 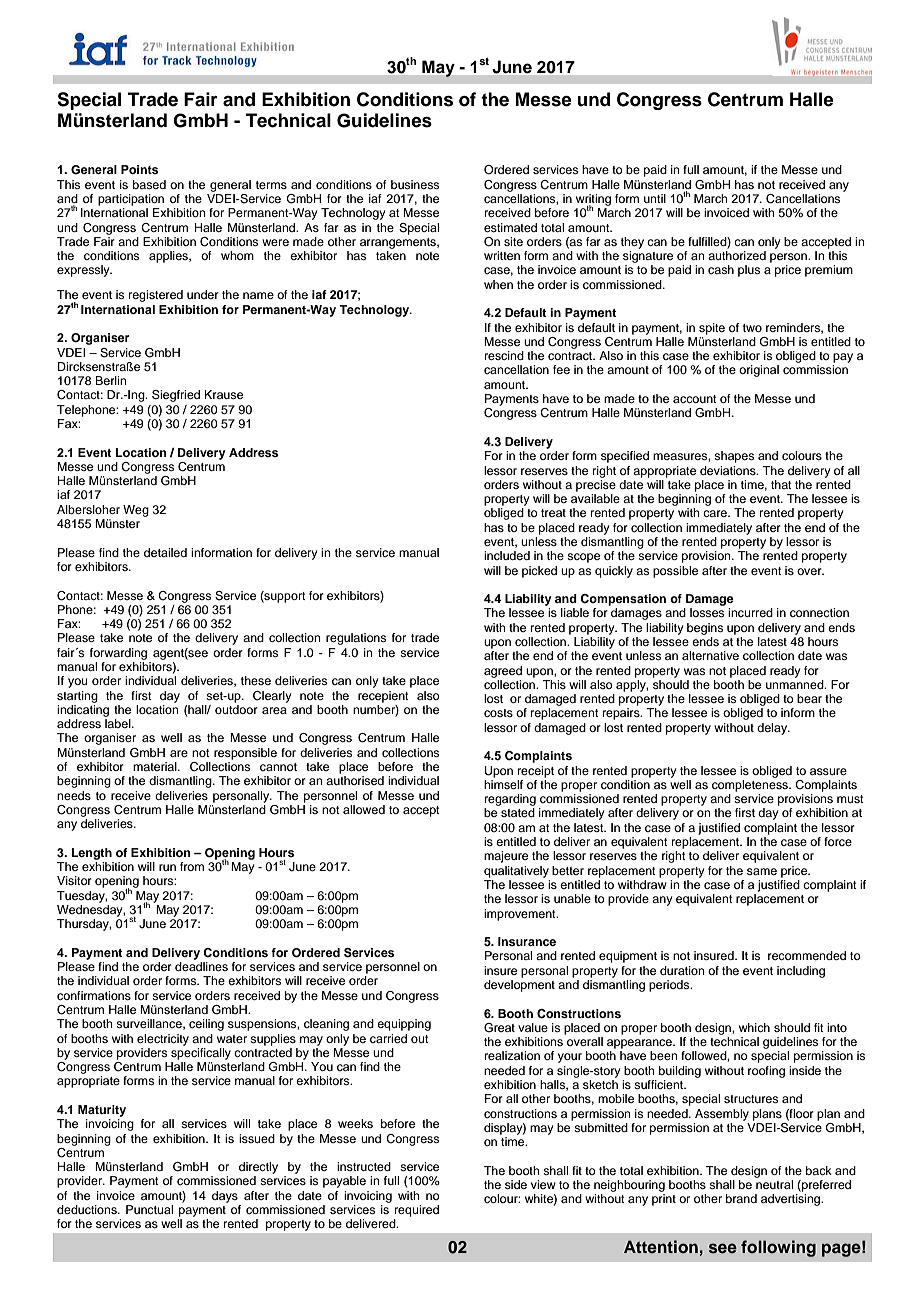 What do you see at coordinates (417, 1211) in the page?
I see `required` at bounding box center [417, 1211].
